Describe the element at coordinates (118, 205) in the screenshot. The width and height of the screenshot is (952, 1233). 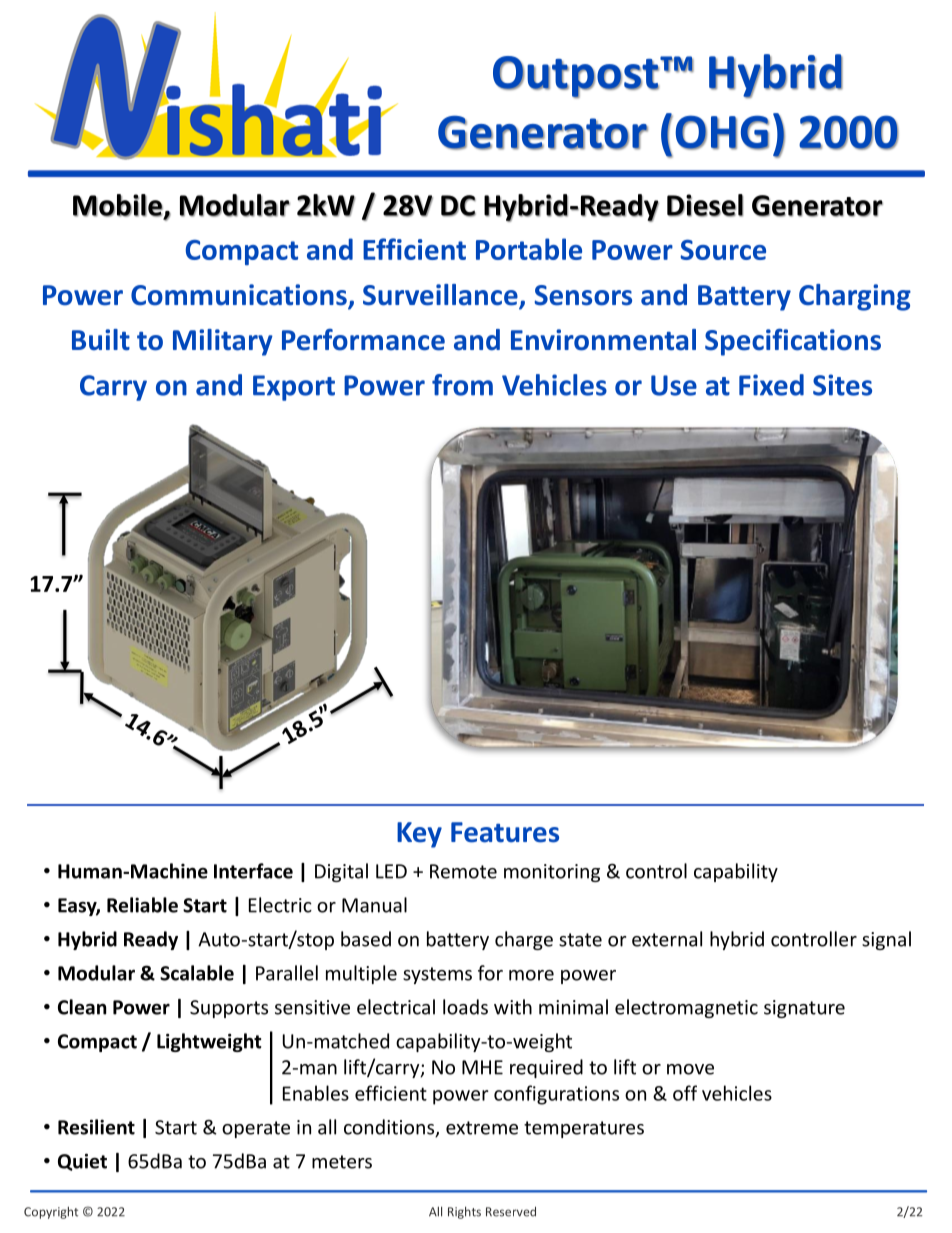
I see `Mobile` at that location.
